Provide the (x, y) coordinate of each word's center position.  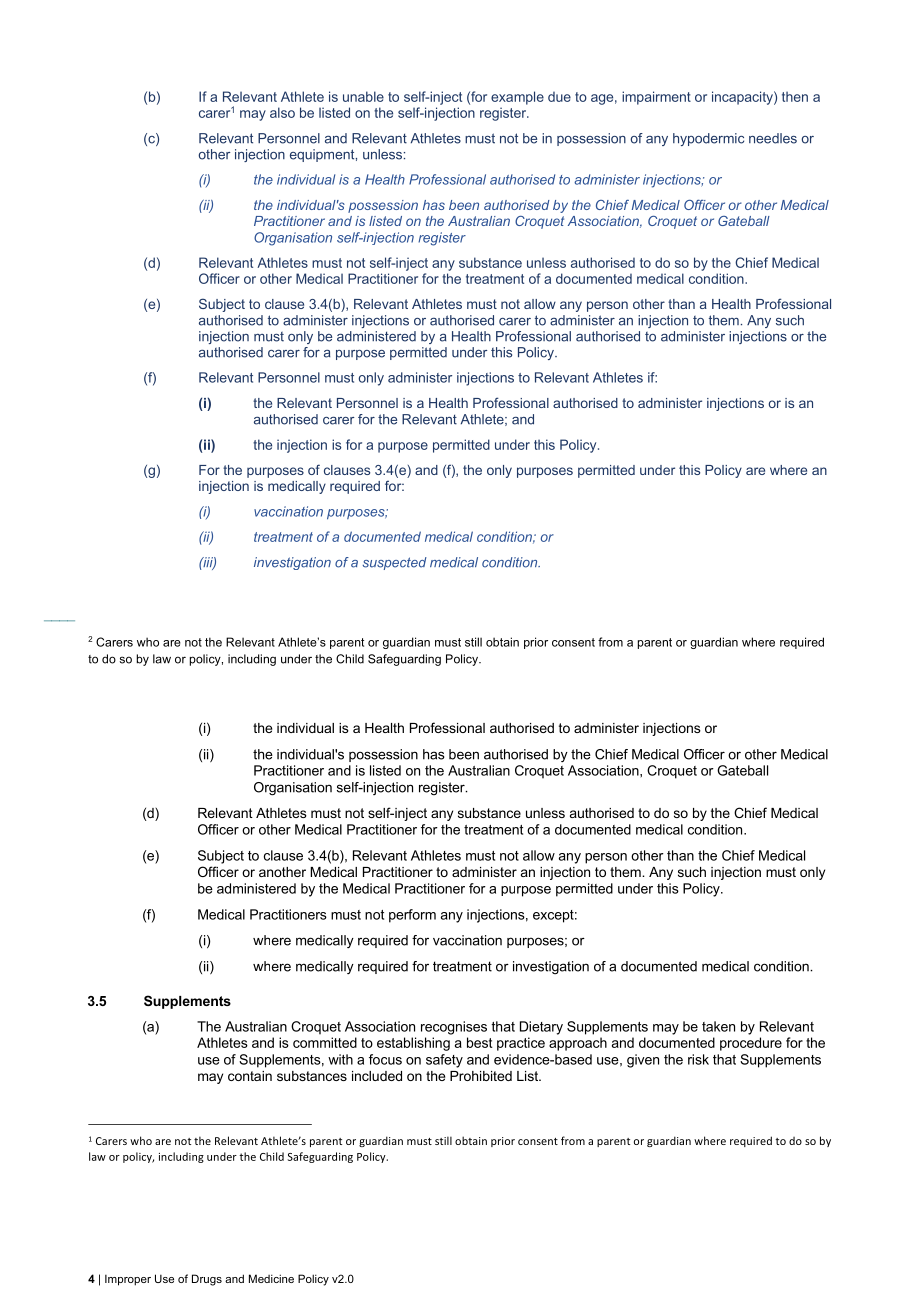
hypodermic (708, 139)
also (282, 112)
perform (412, 916)
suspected (395, 563)
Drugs (207, 1280)
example (517, 98)
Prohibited (481, 1076)
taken (718, 1026)
